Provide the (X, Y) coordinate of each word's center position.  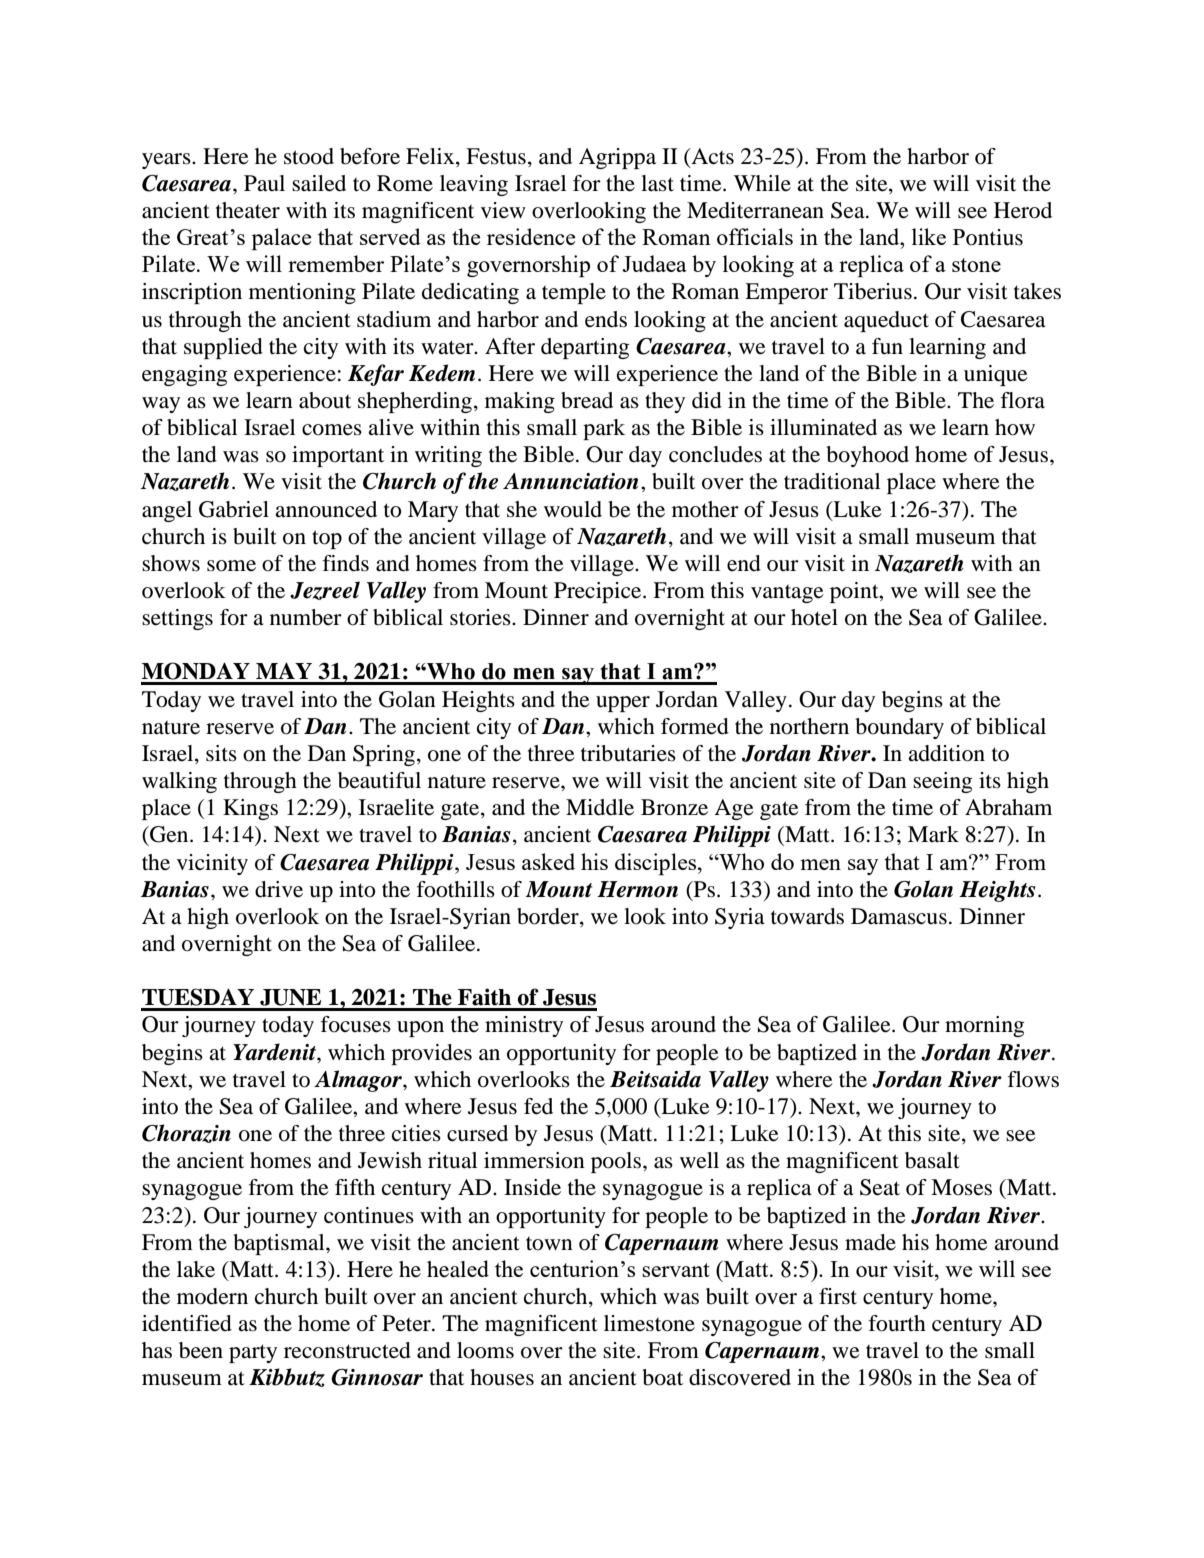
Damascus (899, 916)
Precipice (599, 592)
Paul (264, 183)
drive (279, 889)
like (929, 236)
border (549, 917)
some (231, 566)
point (855, 592)
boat (662, 1377)
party (253, 1353)
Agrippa (617, 158)
